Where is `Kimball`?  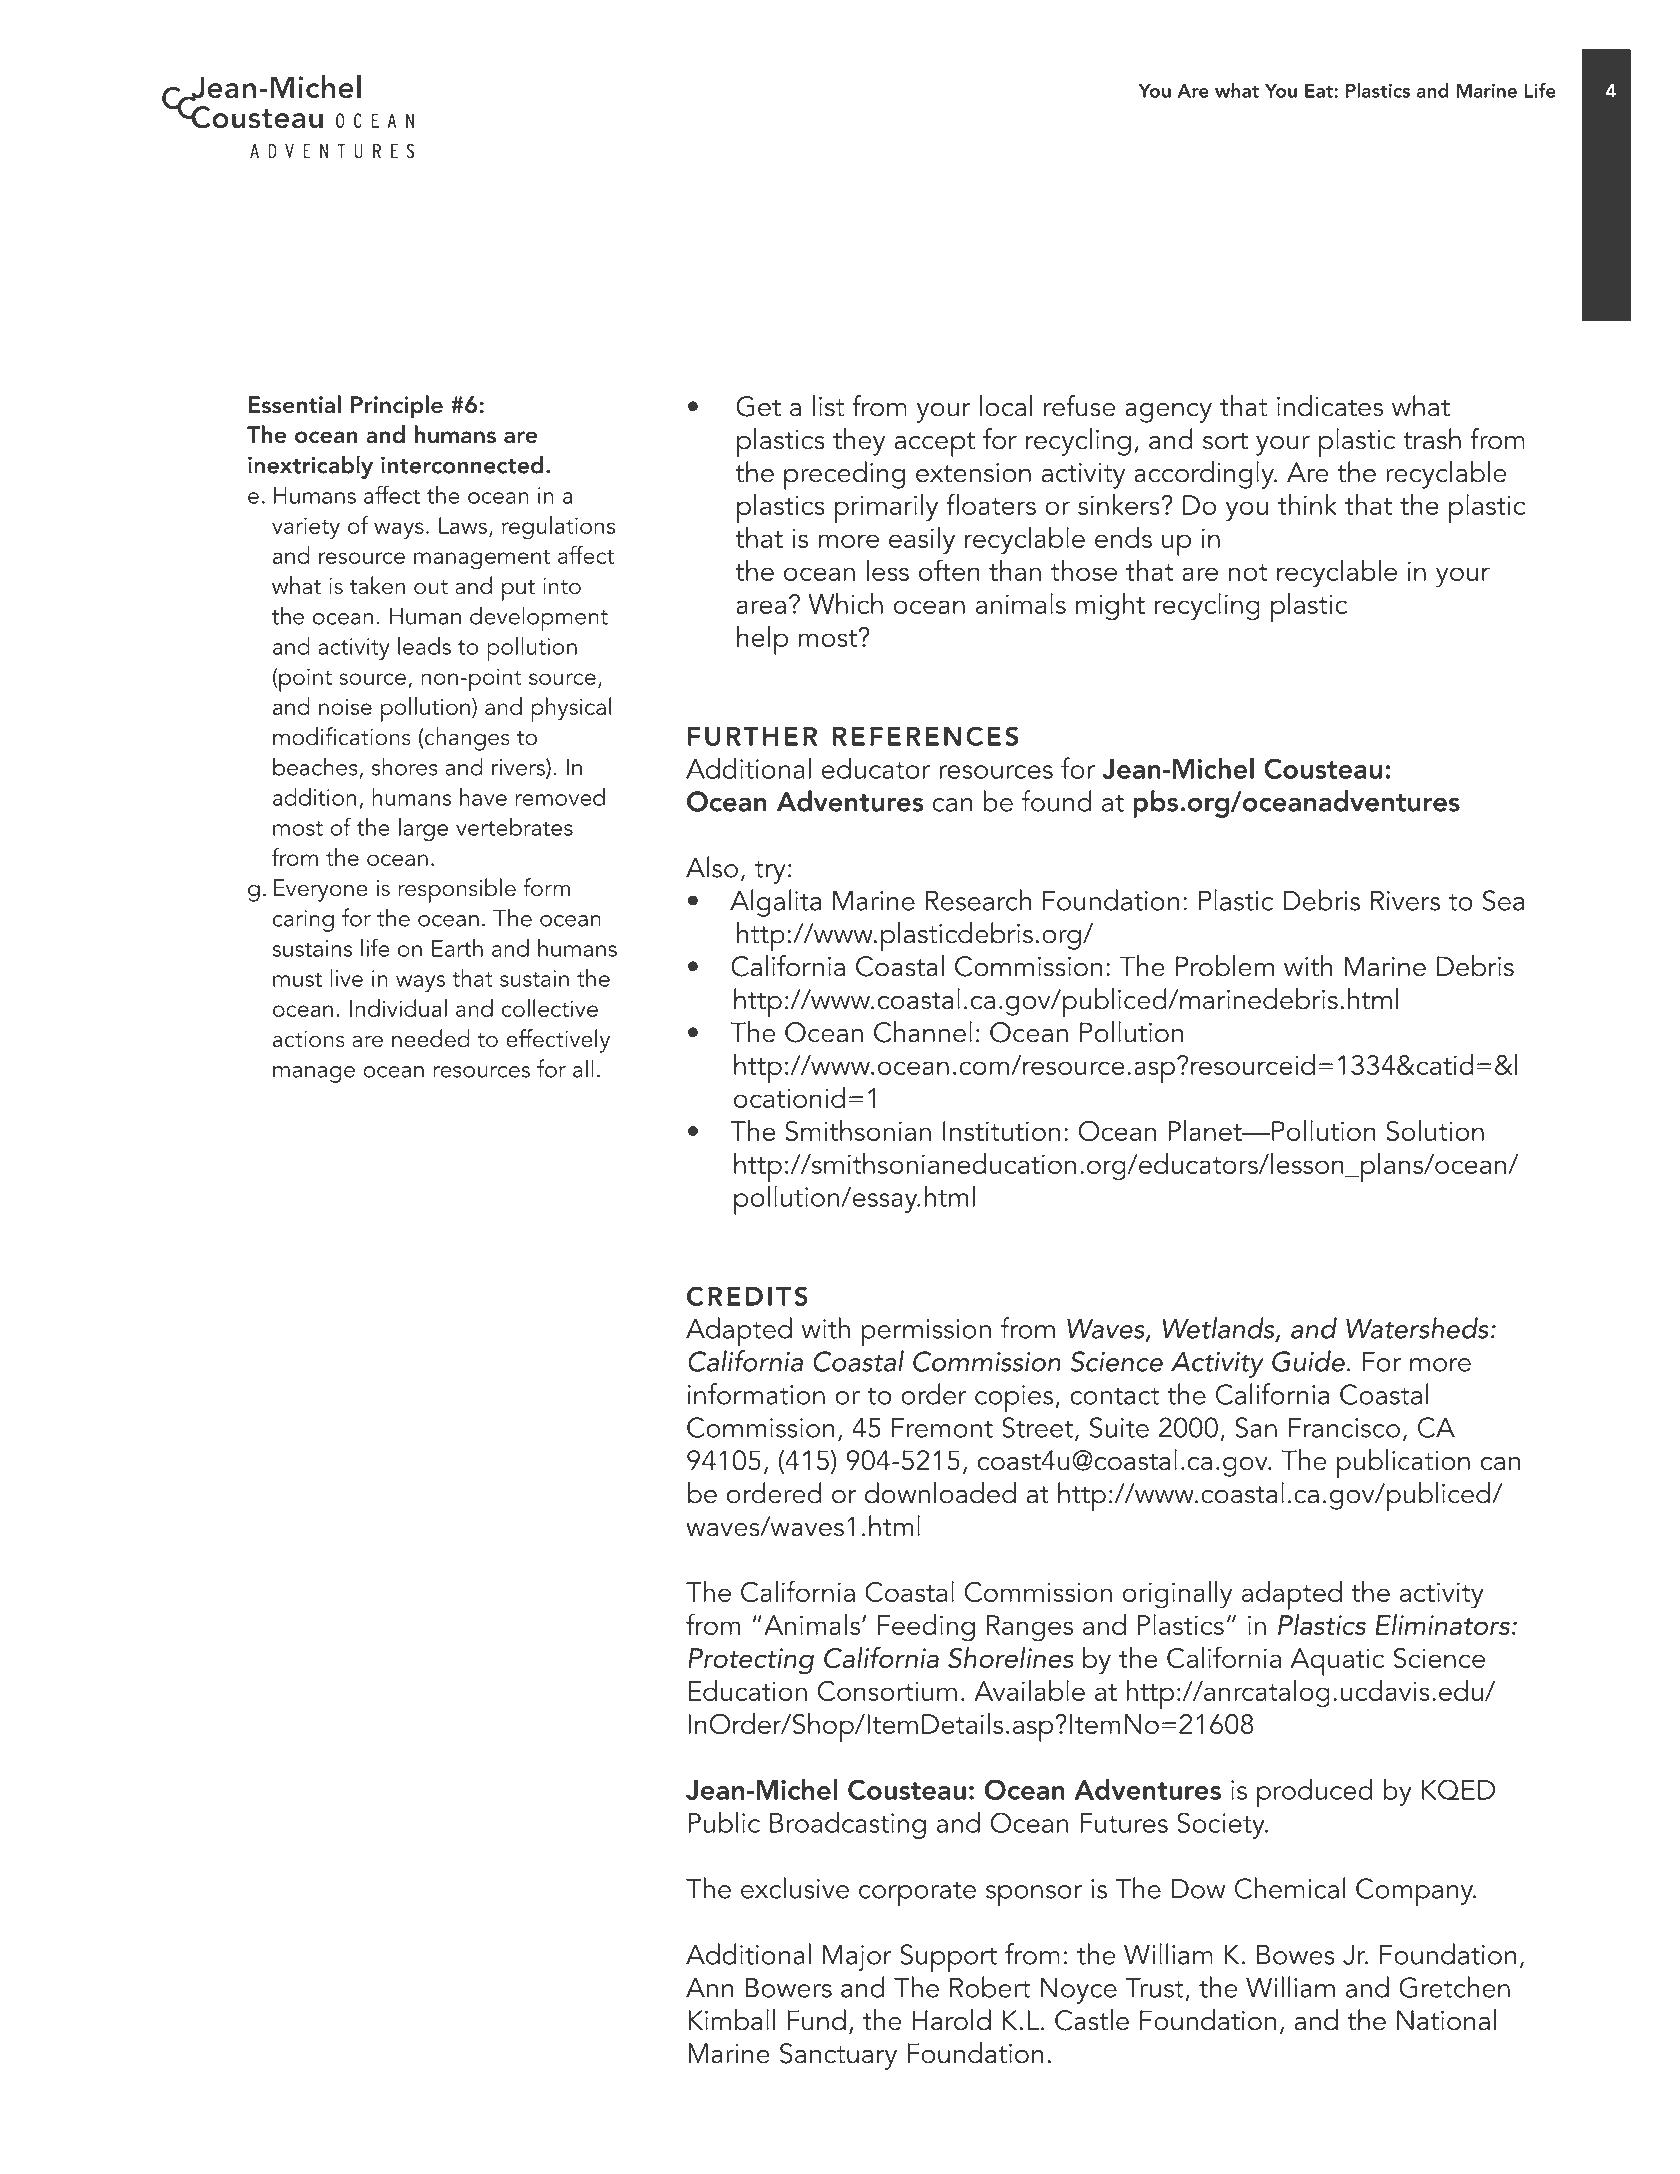 Kimball is located at coordinates (731, 2020).
